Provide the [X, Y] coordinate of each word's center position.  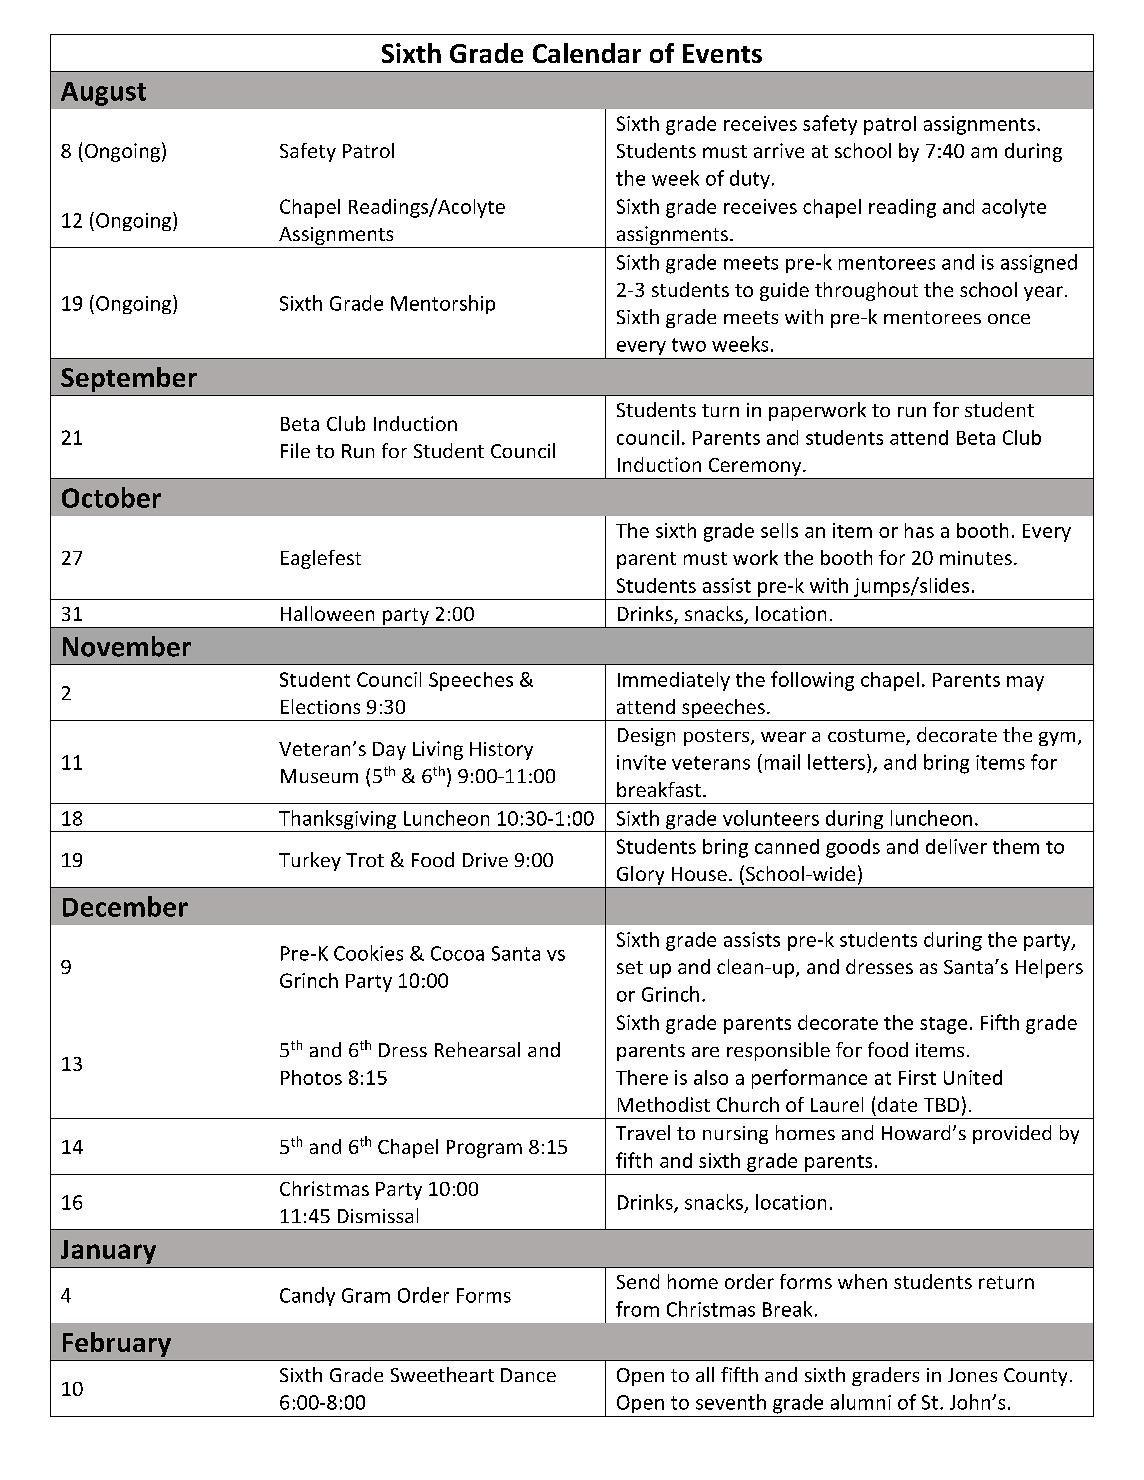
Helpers [1049, 968]
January [108, 1252]
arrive [779, 150]
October [111, 497]
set [630, 967]
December [125, 906]
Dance [528, 1375]
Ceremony [756, 467]
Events [722, 53]
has [919, 530]
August [103, 94]
